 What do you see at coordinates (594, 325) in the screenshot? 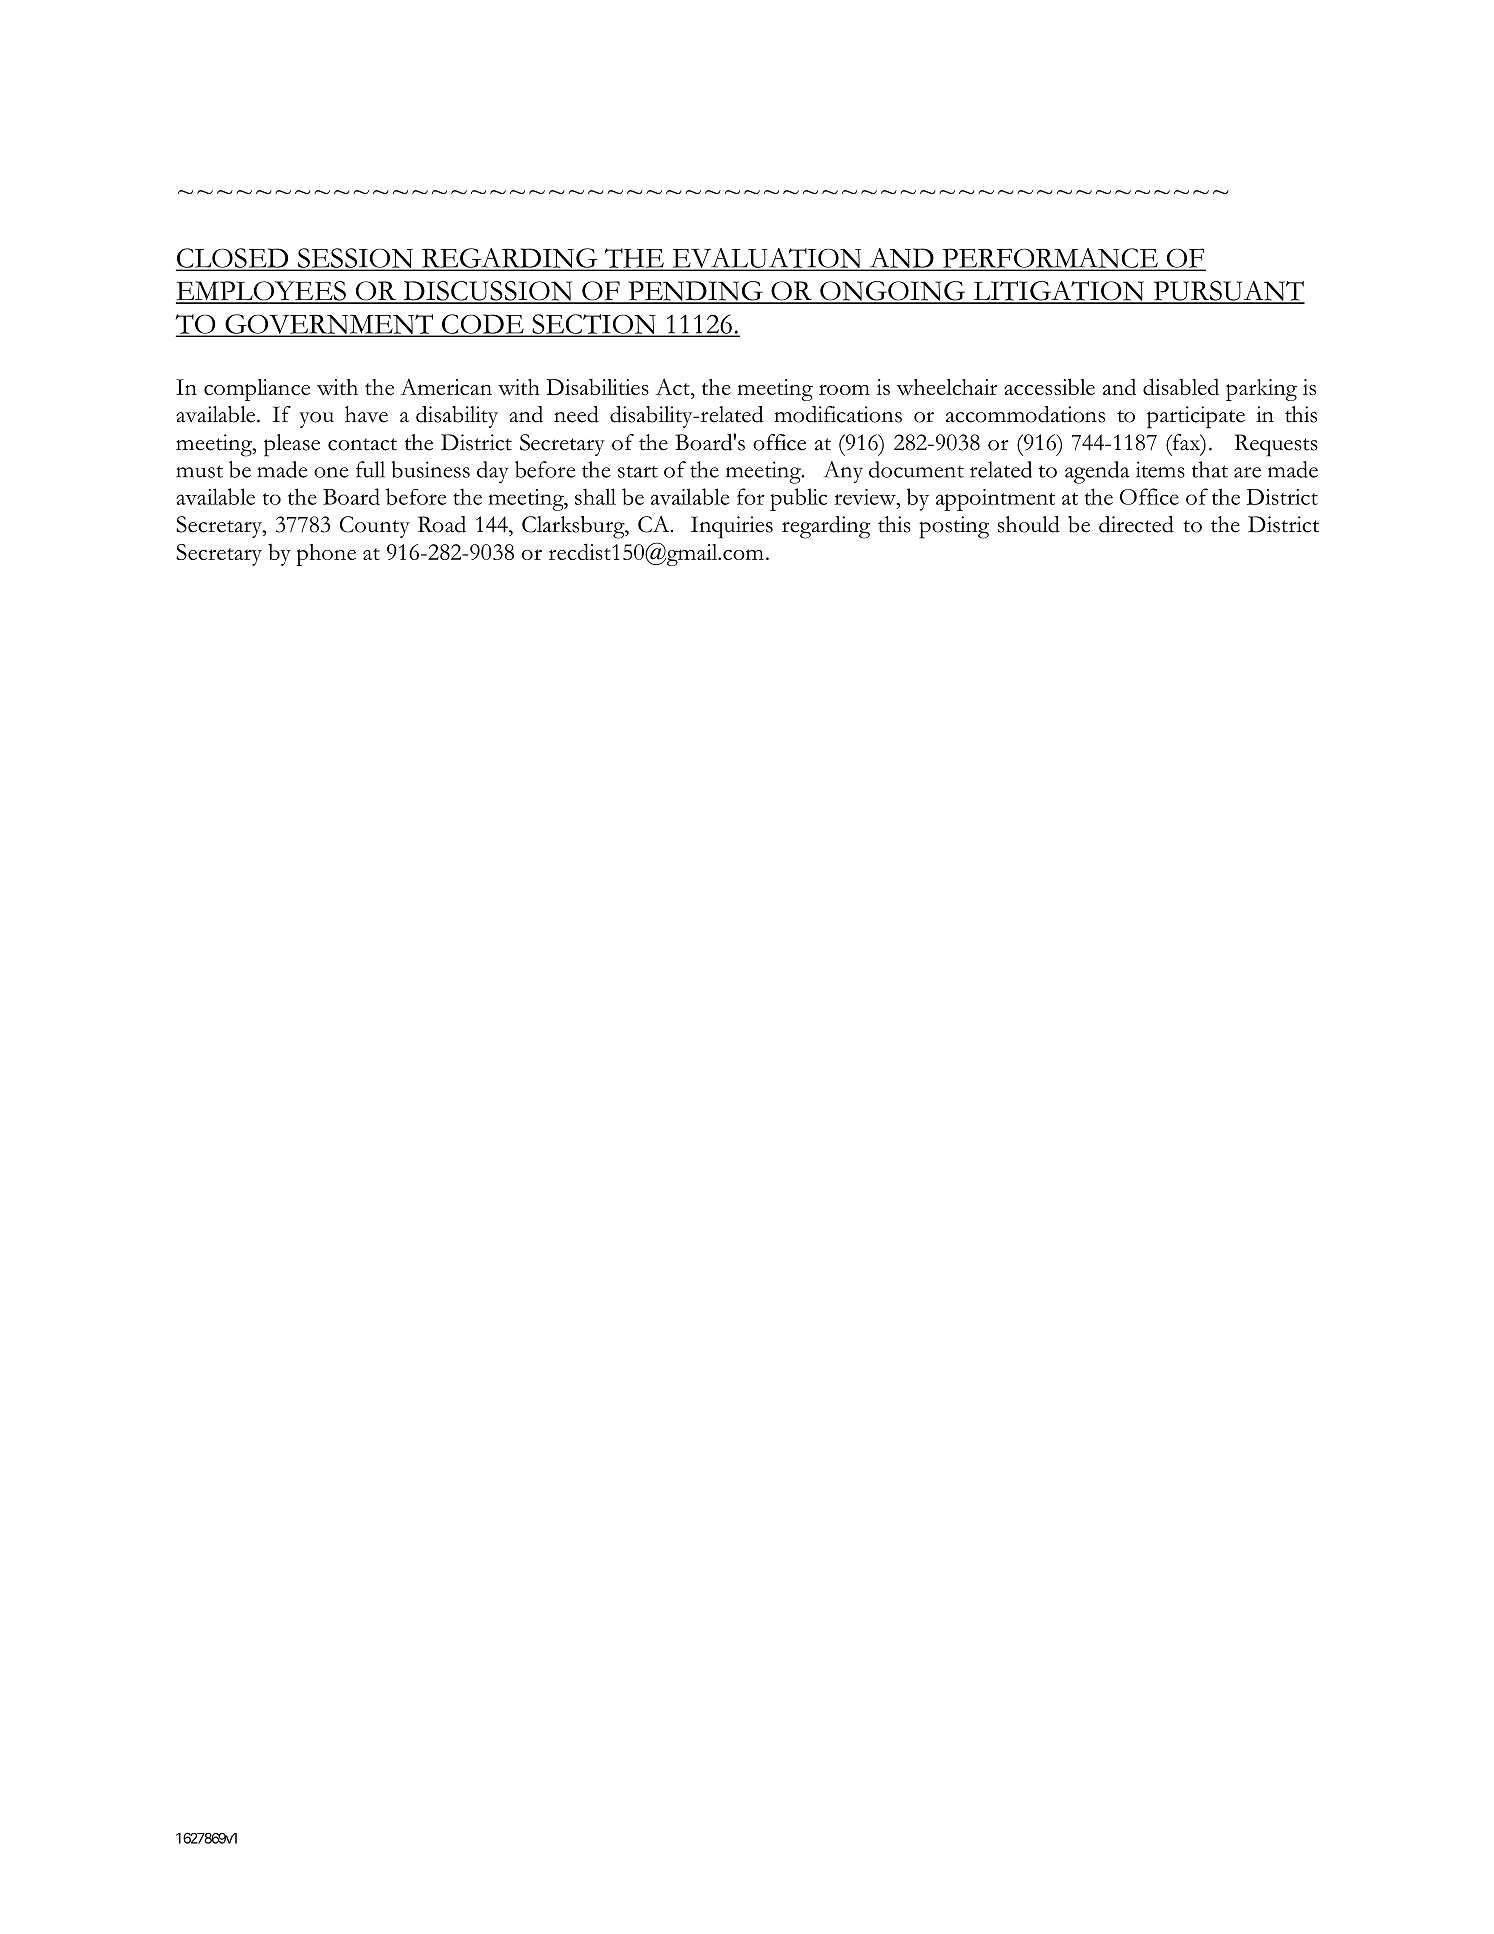
I see `SECTION` at bounding box center [594, 325].
